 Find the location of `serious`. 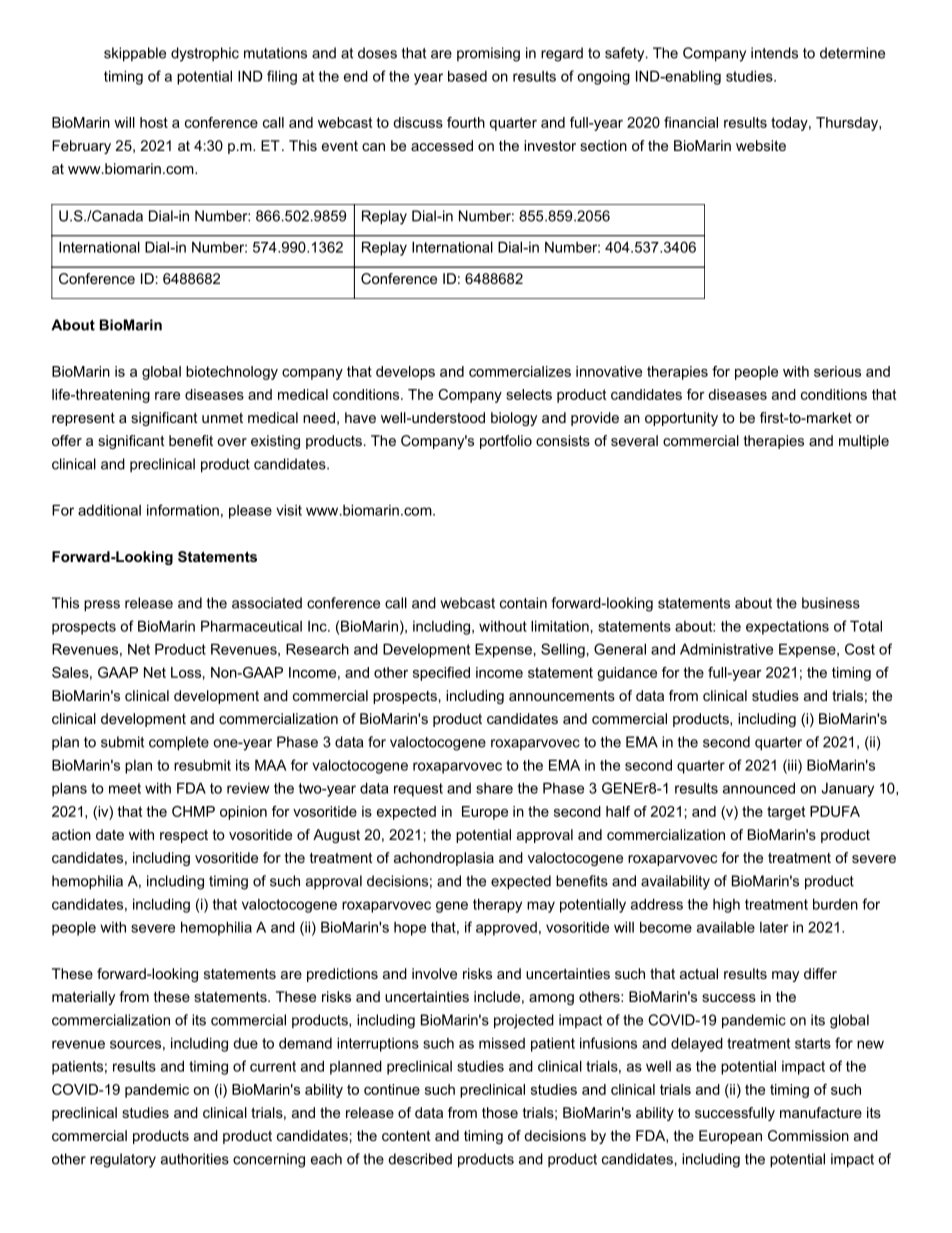

serious is located at coordinates (837, 371).
